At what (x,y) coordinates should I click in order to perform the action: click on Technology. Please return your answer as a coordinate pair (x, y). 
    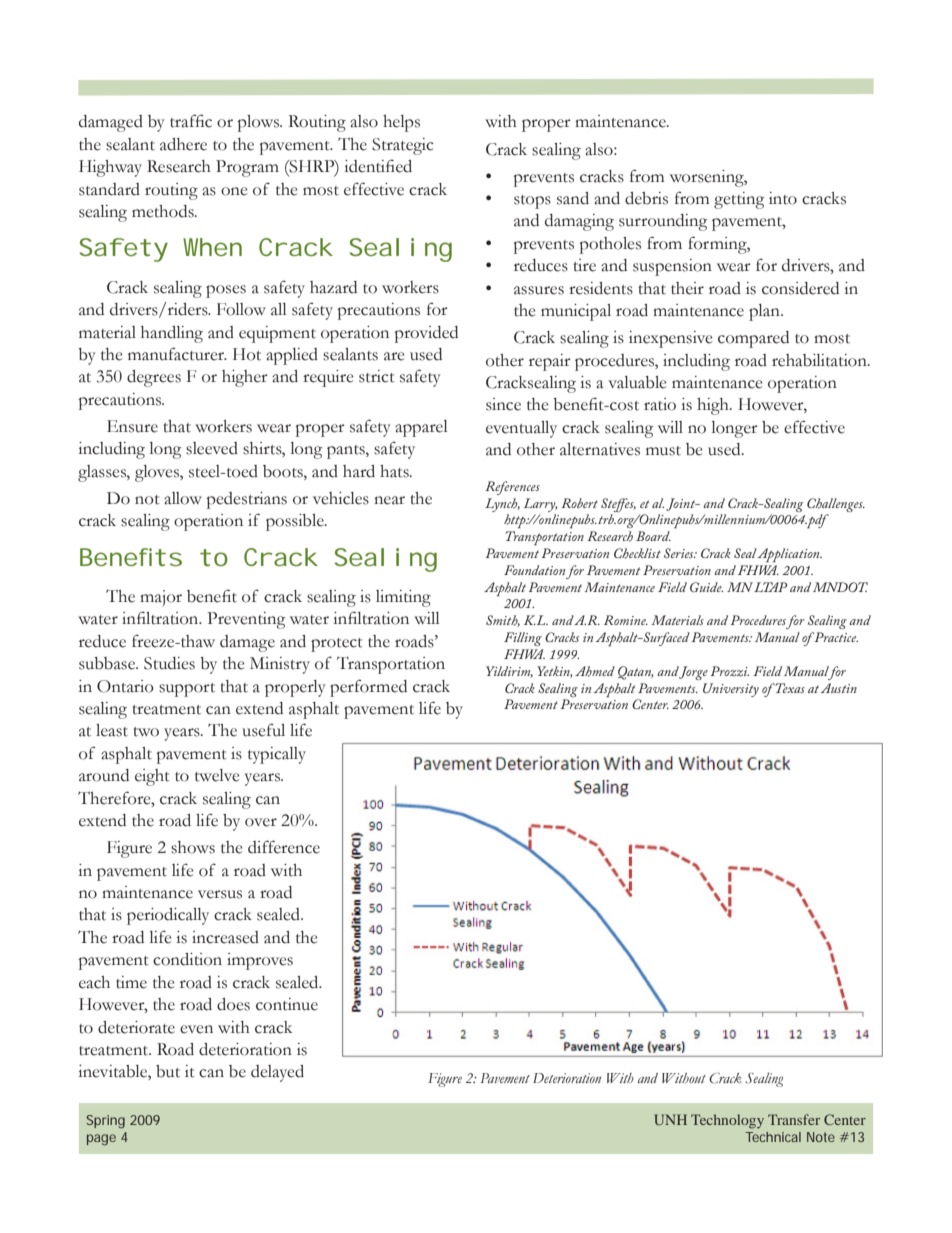
    Looking at the image, I should click on (727, 1121).
